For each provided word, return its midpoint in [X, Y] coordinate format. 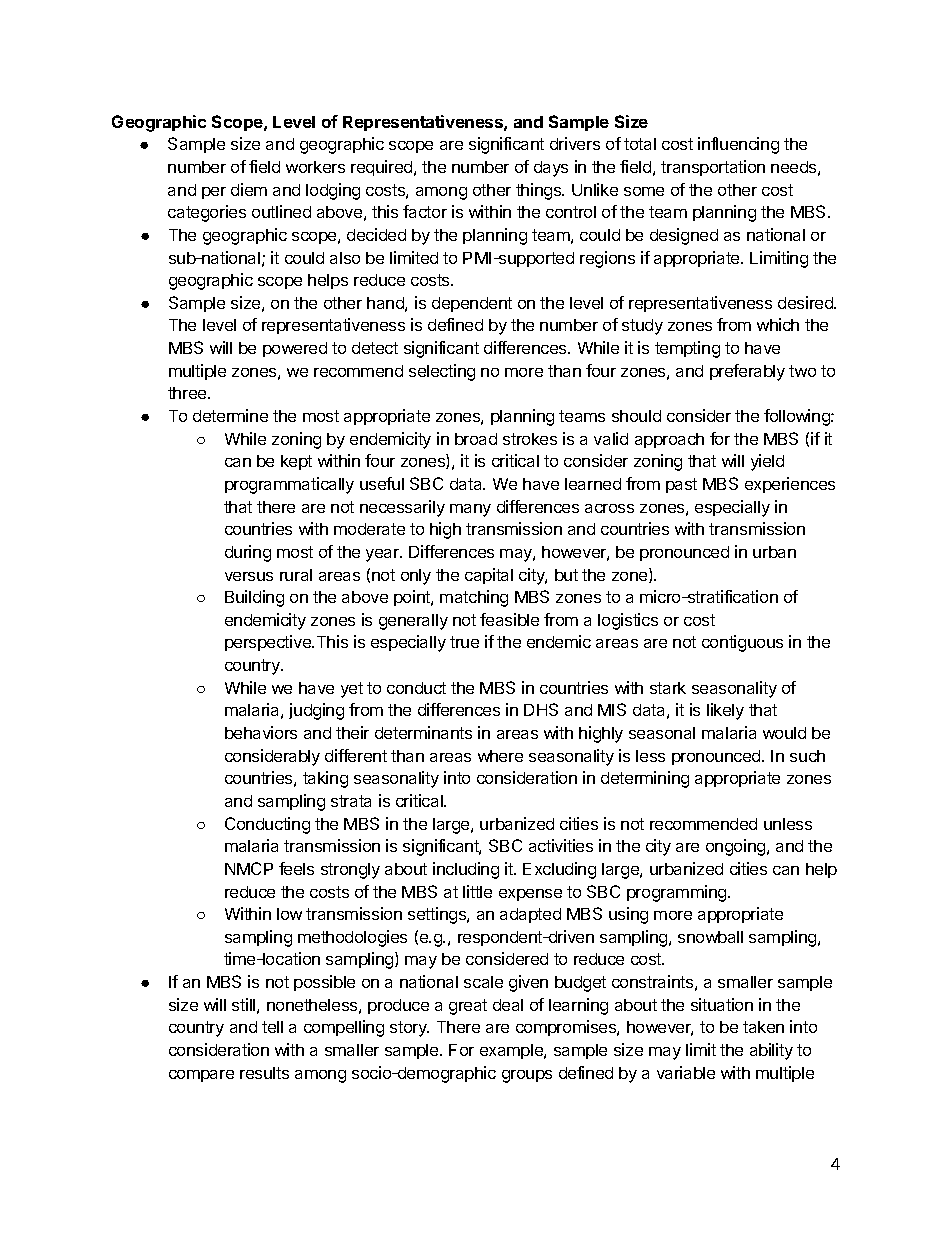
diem [249, 189]
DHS [541, 709]
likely [725, 711]
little [477, 891]
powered [295, 349]
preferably [747, 372]
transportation [713, 168]
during [248, 553]
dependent [472, 304]
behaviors [261, 732]
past [681, 485]
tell [272, 1027]
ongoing [737, 847]
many [470, 510]
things [540, 191]
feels [296, 868]
